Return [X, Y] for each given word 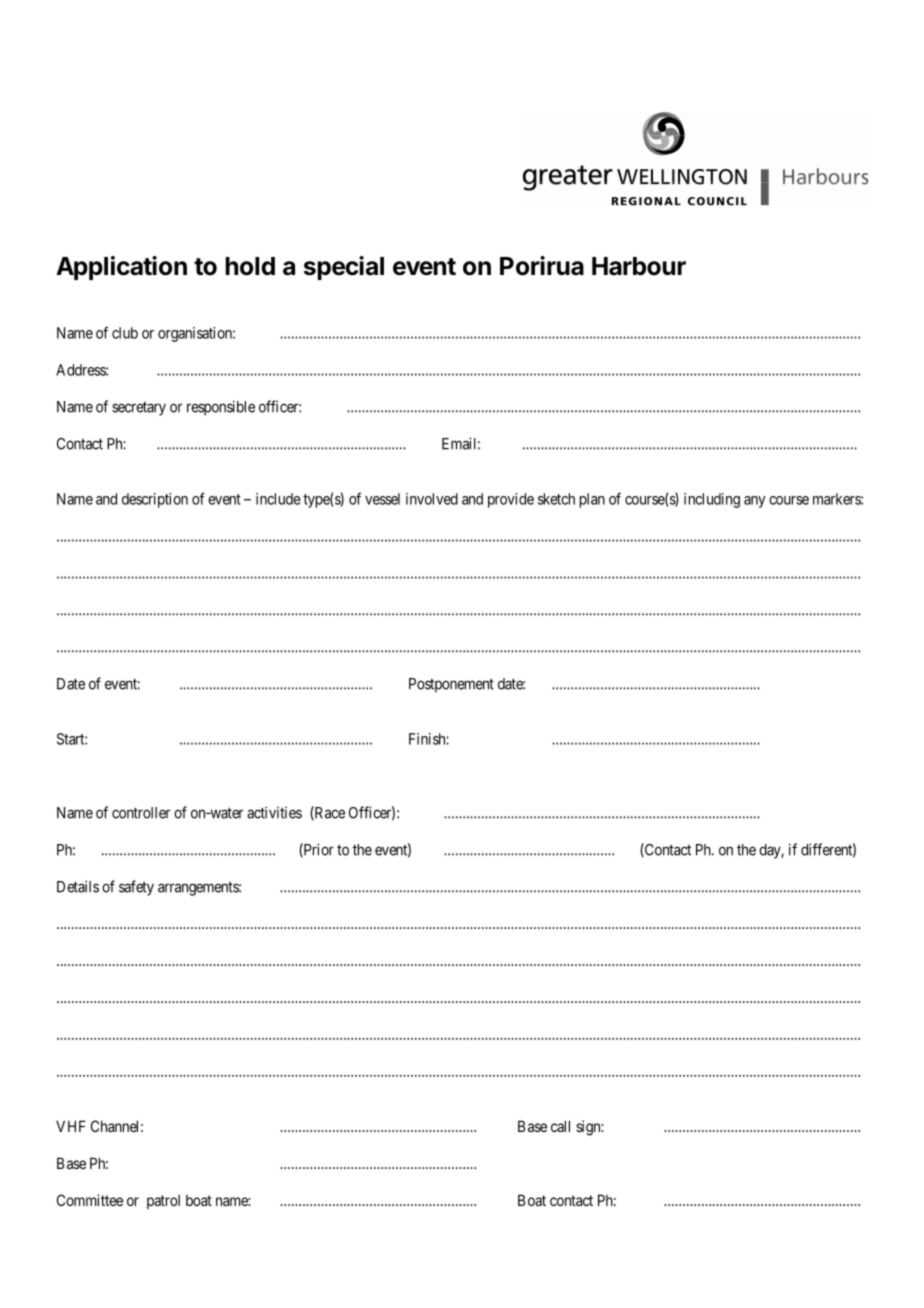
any [754, 502]
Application [121, 268]
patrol [163, 1202]
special [344, 268]
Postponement [451, 685]
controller [141, 813]
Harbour [639, 266]
